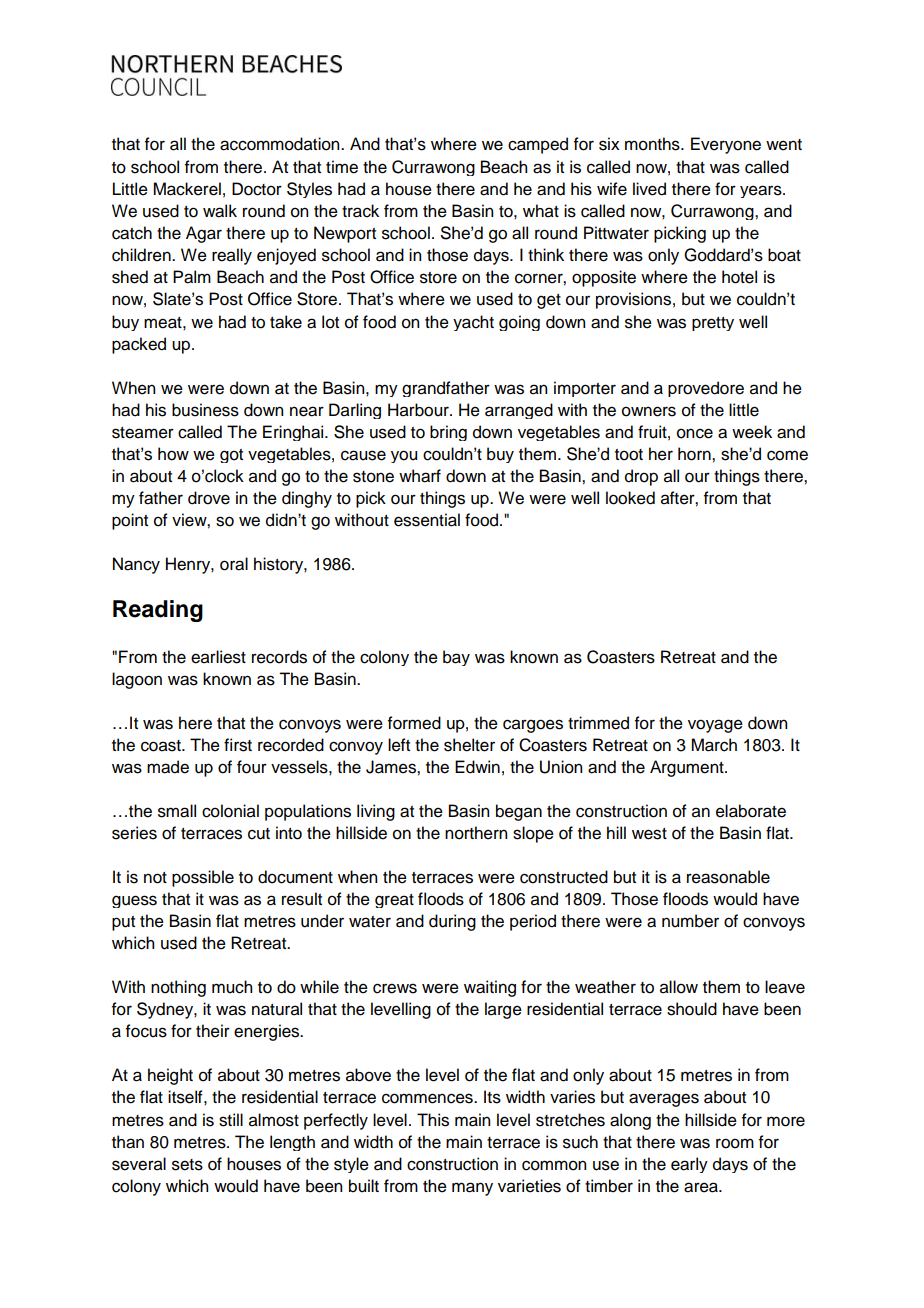 Image resolution: width=924 pixels, height=1308 pixels. What do you see at coordinates (456, 658) in the image?
I see `bay` at bounding box center [456, 658].
